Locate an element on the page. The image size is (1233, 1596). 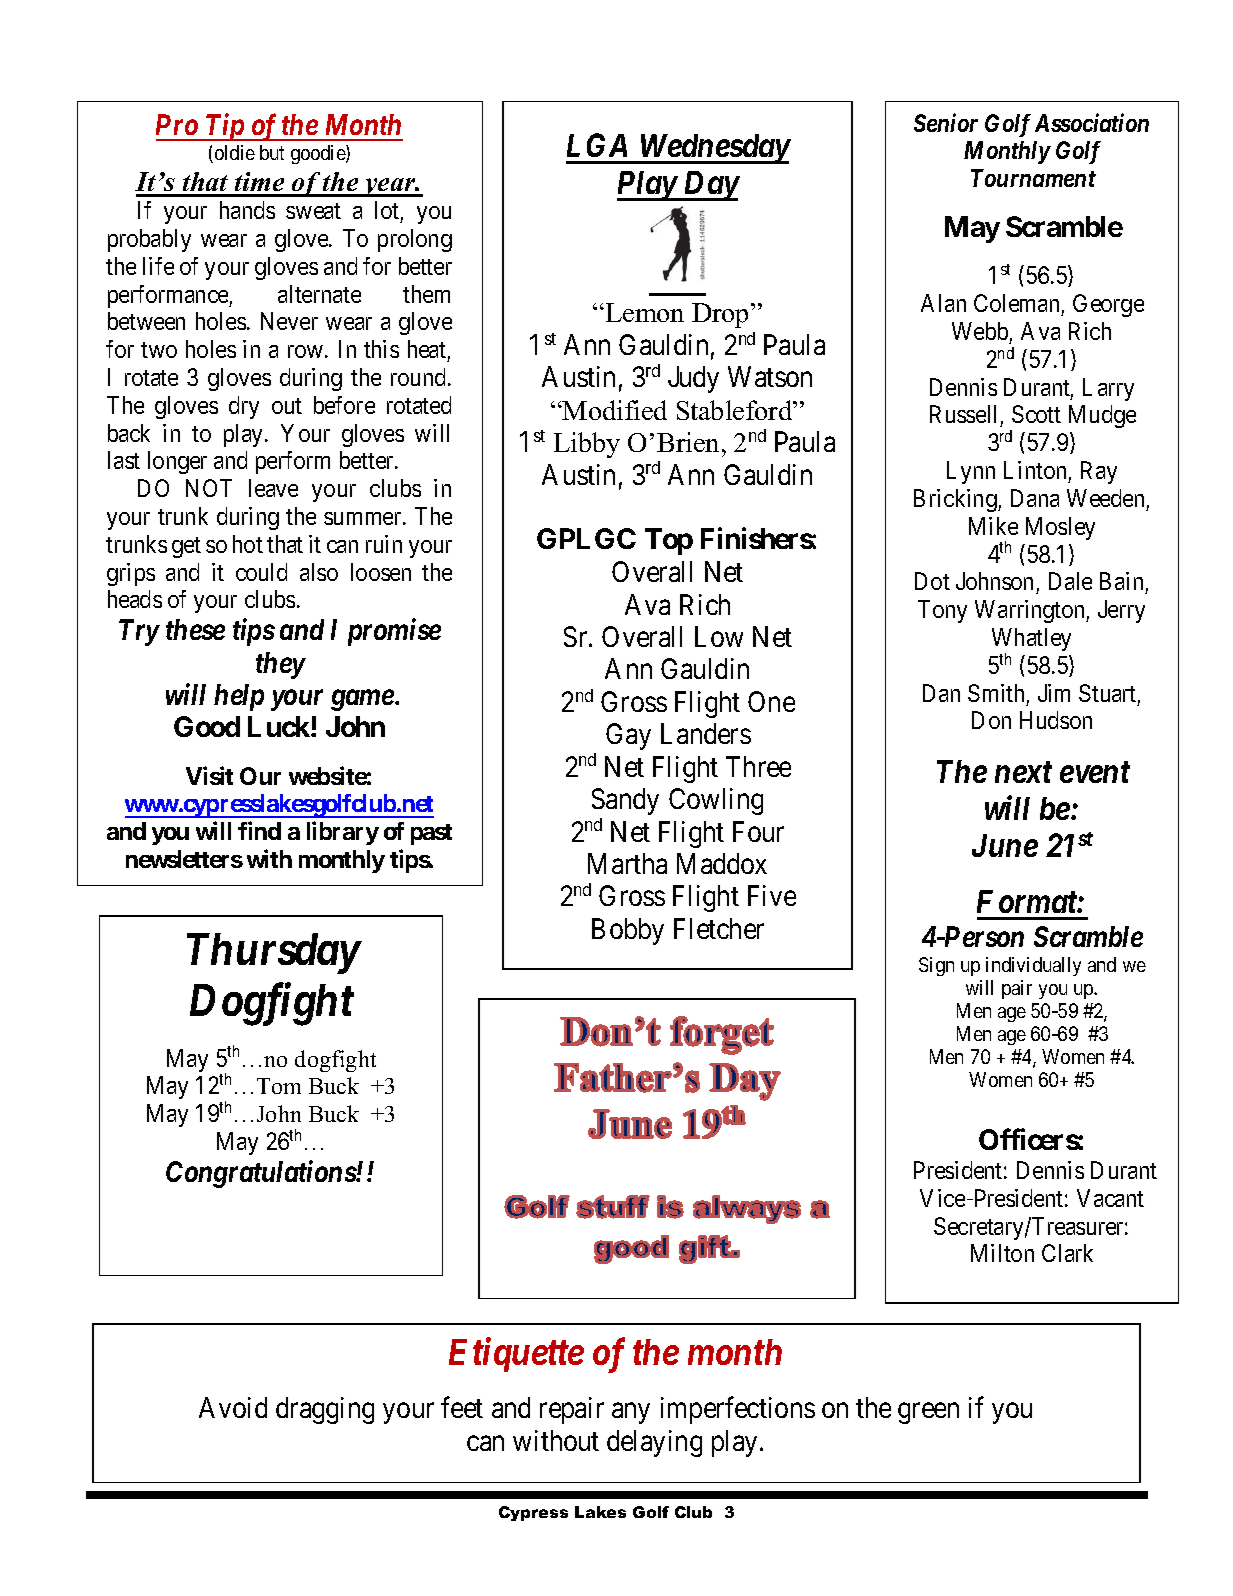
find is located at coordinates (259, 830).
